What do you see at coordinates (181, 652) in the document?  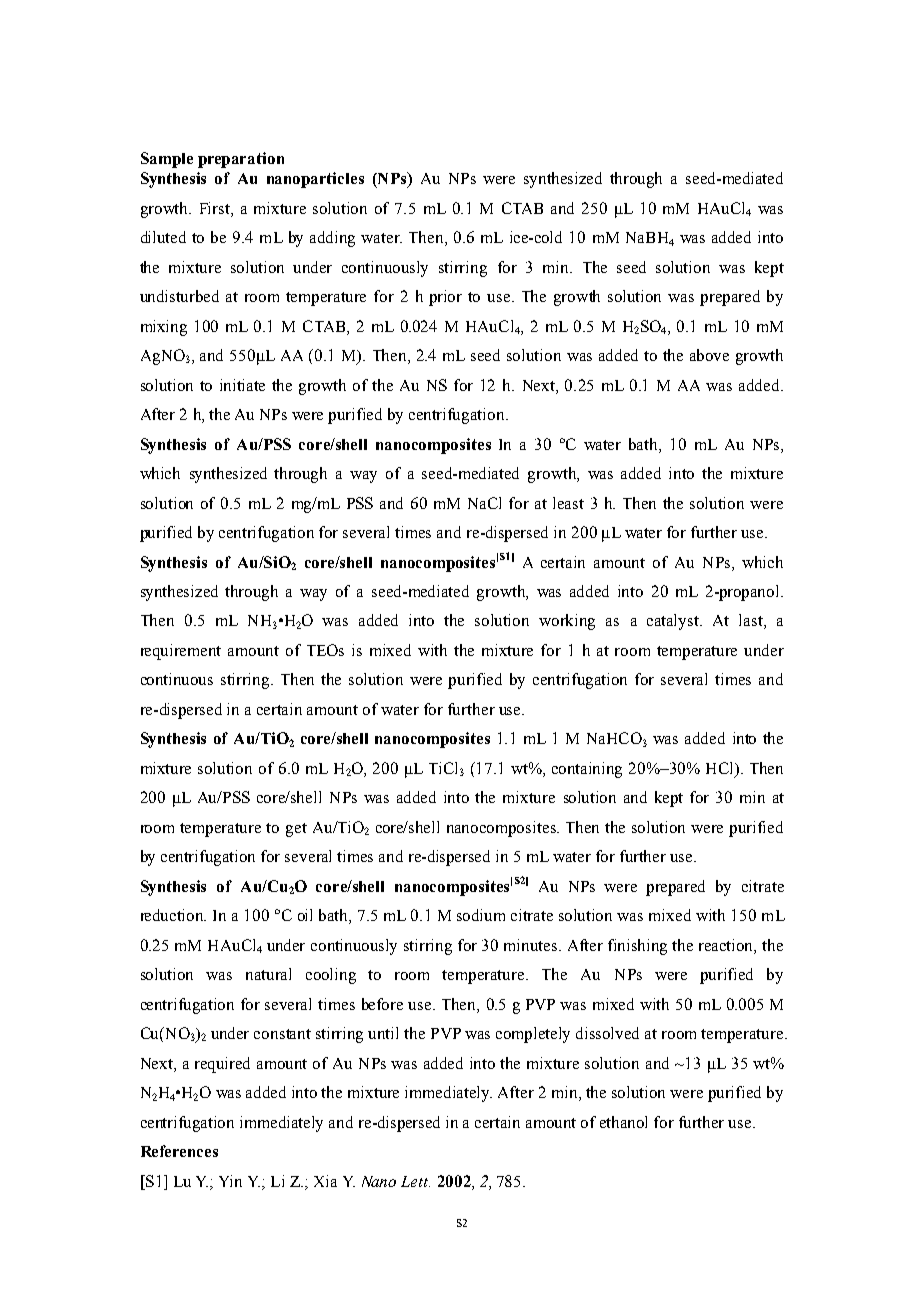 I see `requirement` at bounding box center [181, 652].
